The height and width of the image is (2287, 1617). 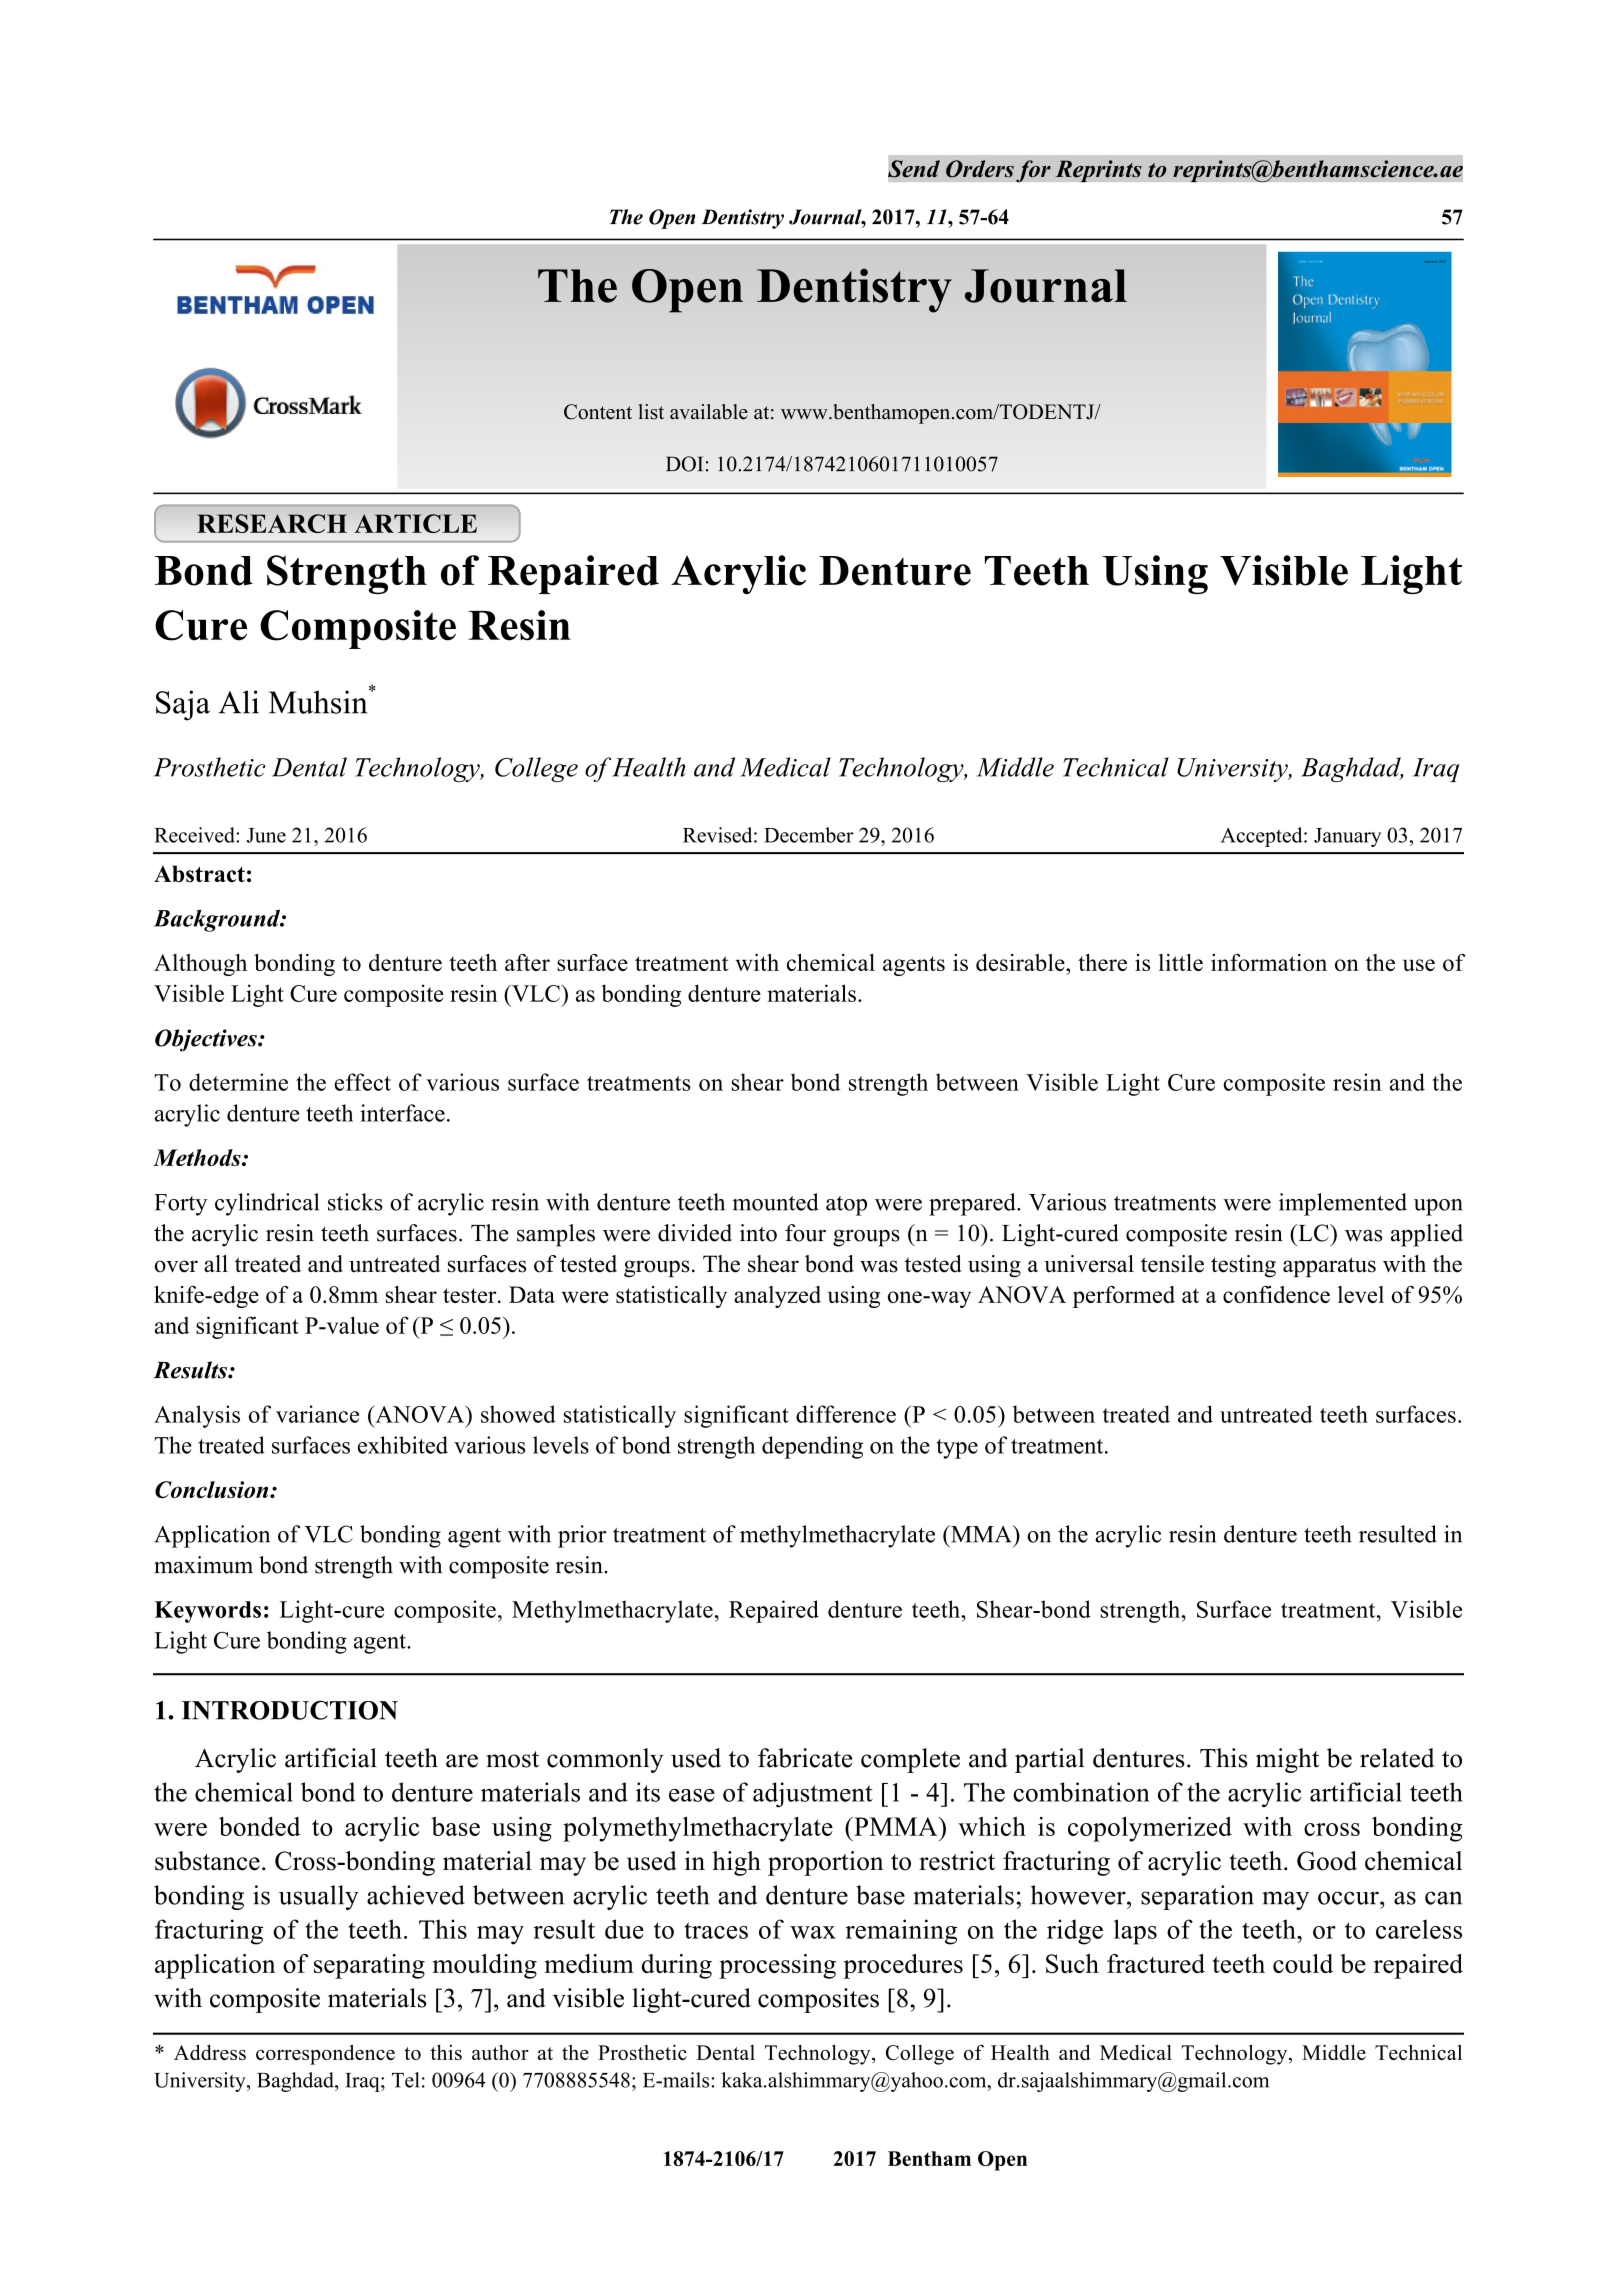 I want to click on might, so click(x=1287, y=1760).
